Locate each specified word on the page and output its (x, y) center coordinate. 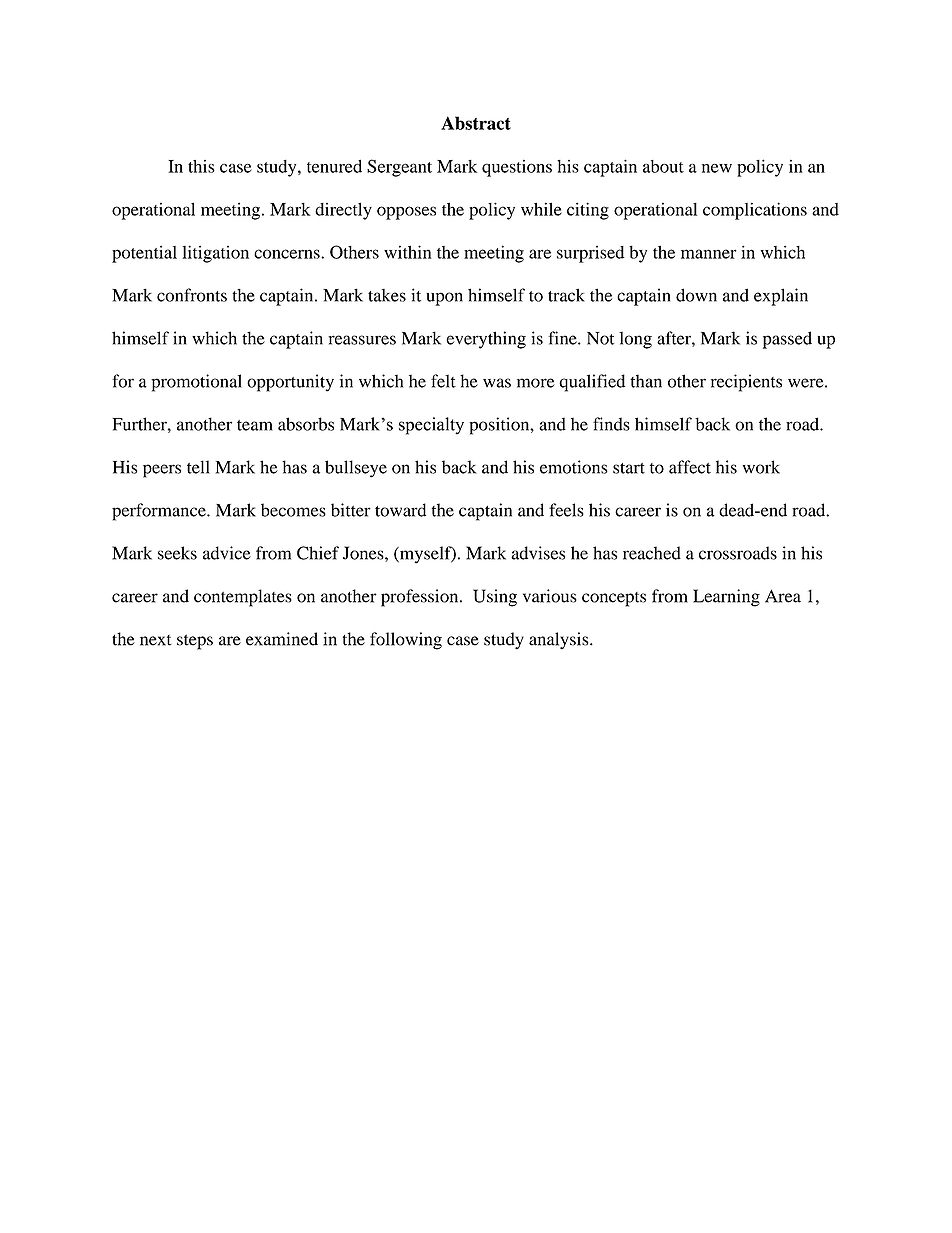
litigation (215, 254)
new (717, 168)
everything (486, 340)
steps (195, 642)
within (408, 252)
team (255, 425)
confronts (192, 295)
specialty (431, 426)
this (201, 166)
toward (400, 510)
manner (709, 254)
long (635, 340)
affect (690, 467)
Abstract (476, 123)
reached (652, 553)
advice (227, 553)
